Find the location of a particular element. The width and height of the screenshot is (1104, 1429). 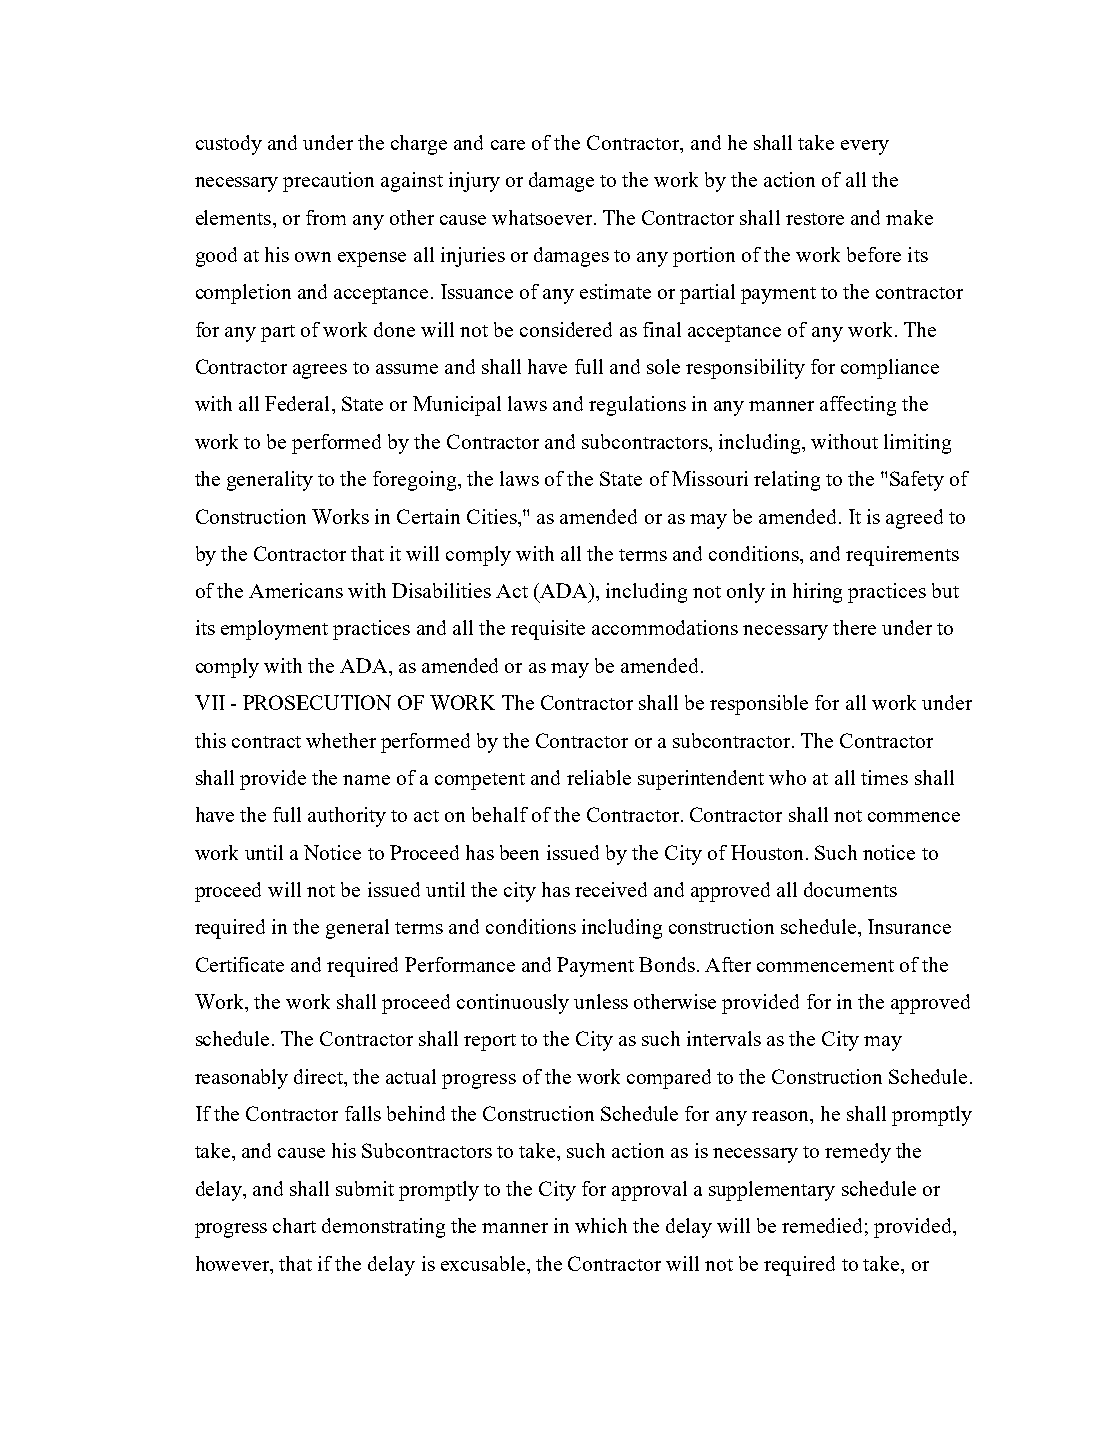

every is located at coordinates (865, 147).
